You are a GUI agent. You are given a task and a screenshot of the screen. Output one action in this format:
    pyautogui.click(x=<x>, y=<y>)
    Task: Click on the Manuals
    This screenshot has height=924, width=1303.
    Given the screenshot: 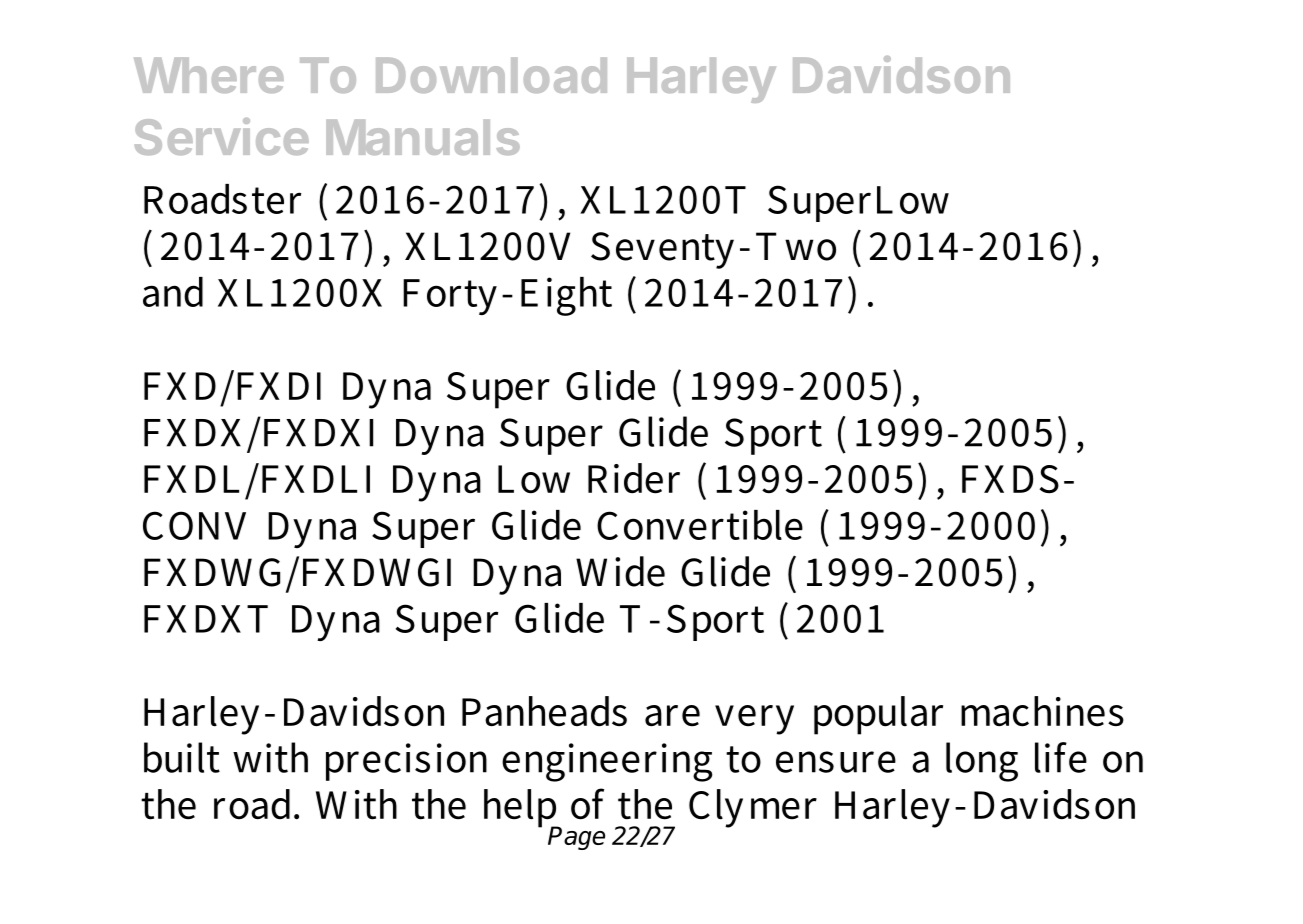 What is the action you would take?
    pyautogui.click(x=423, y=137)
